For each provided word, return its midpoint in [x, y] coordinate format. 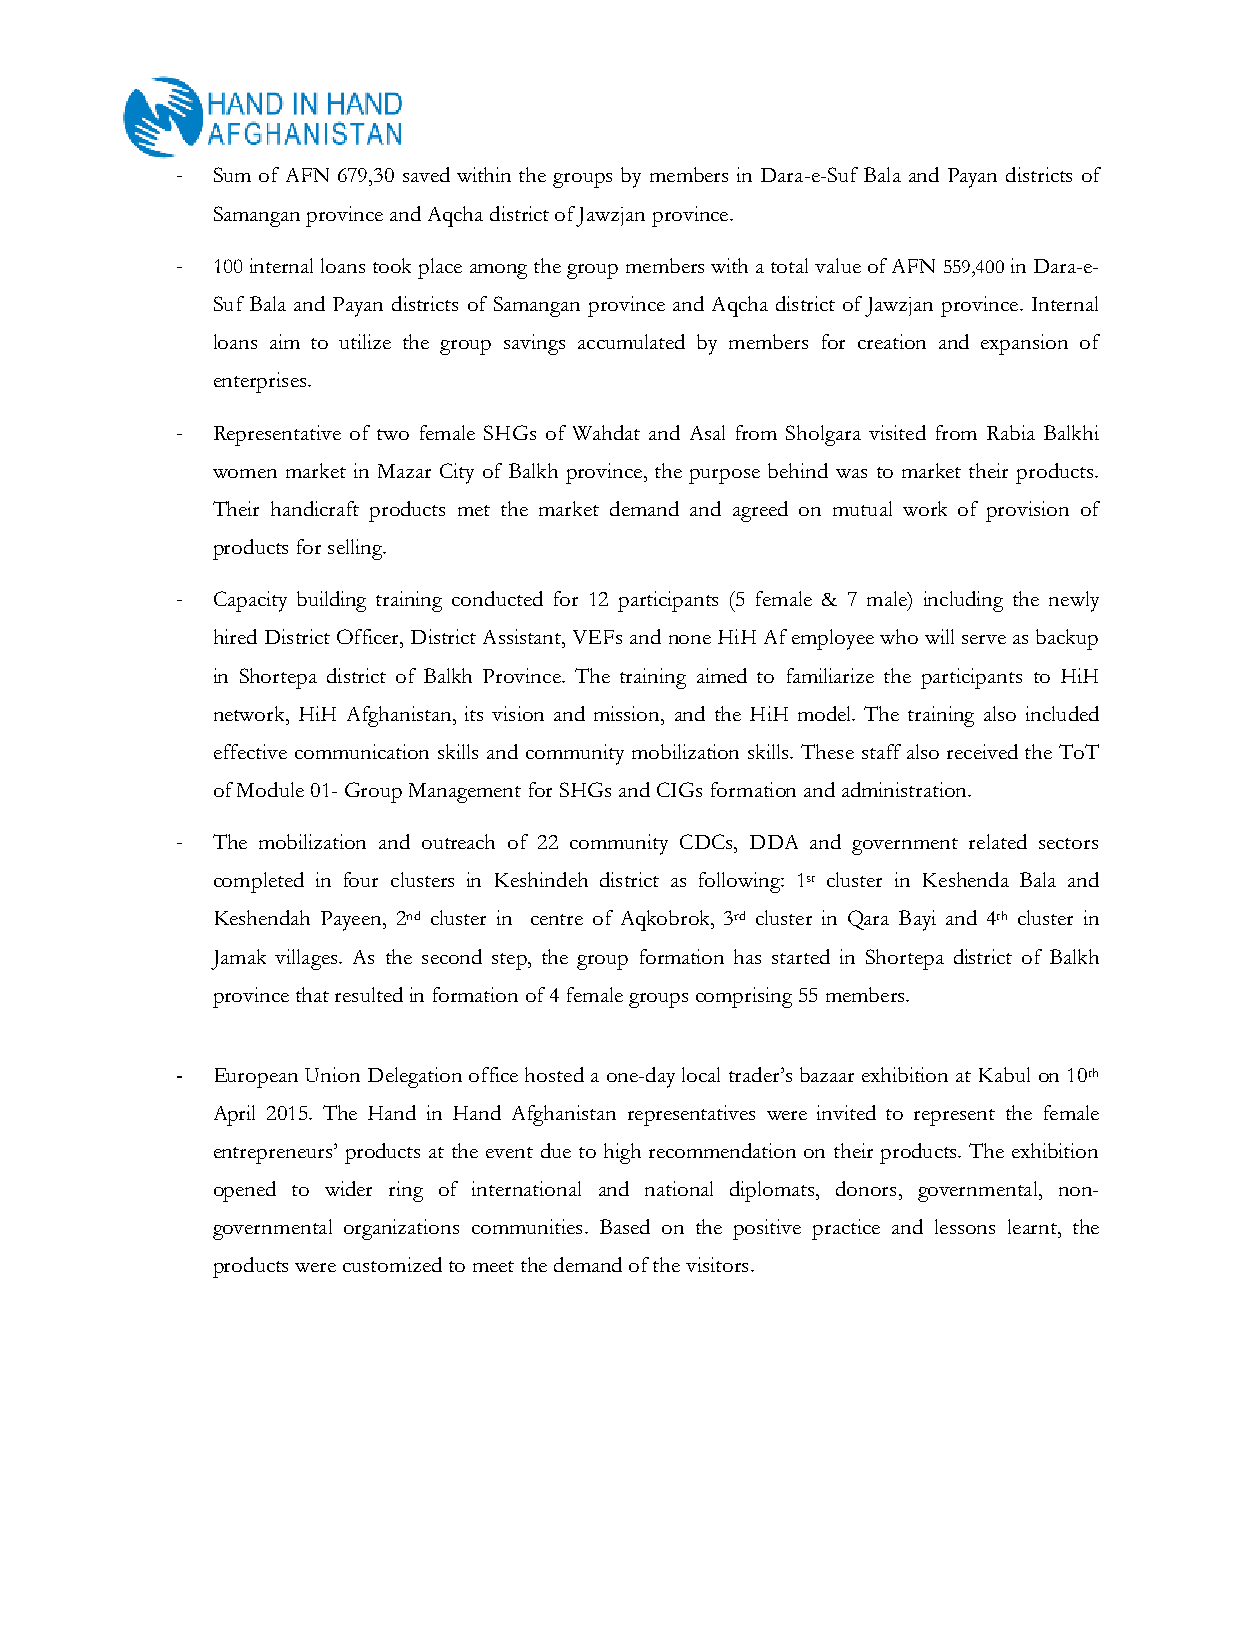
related [998, 841]
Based [625, 1226]
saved [426, 174]
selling [356, 549]
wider [348, 1188]
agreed [760, 511]
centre [557, 919]
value [838, 265]
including [963, 601]
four [361, 879]
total [789, 265]
